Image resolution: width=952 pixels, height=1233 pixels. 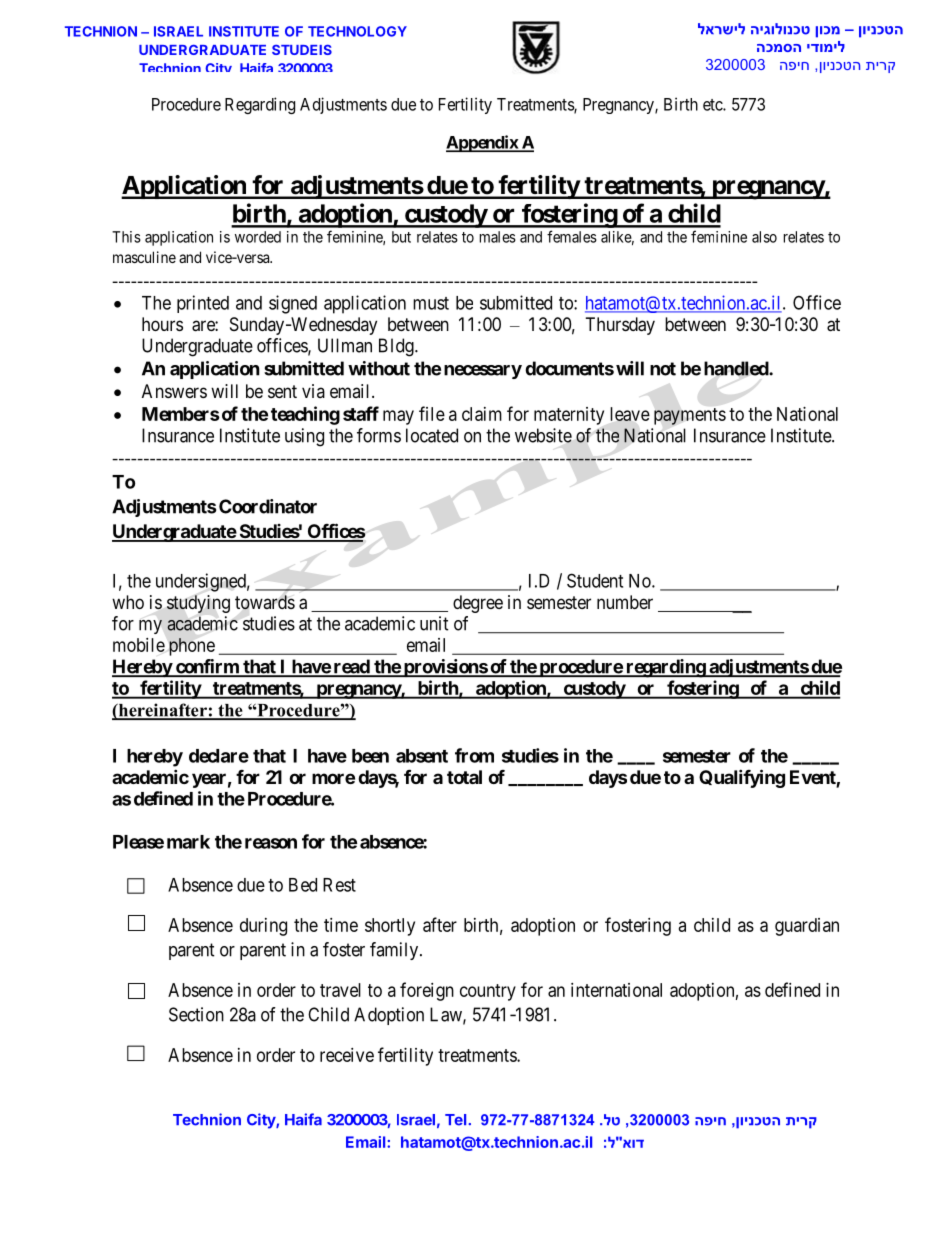 I want to click on Tel, so click(x=457, y=1120).
